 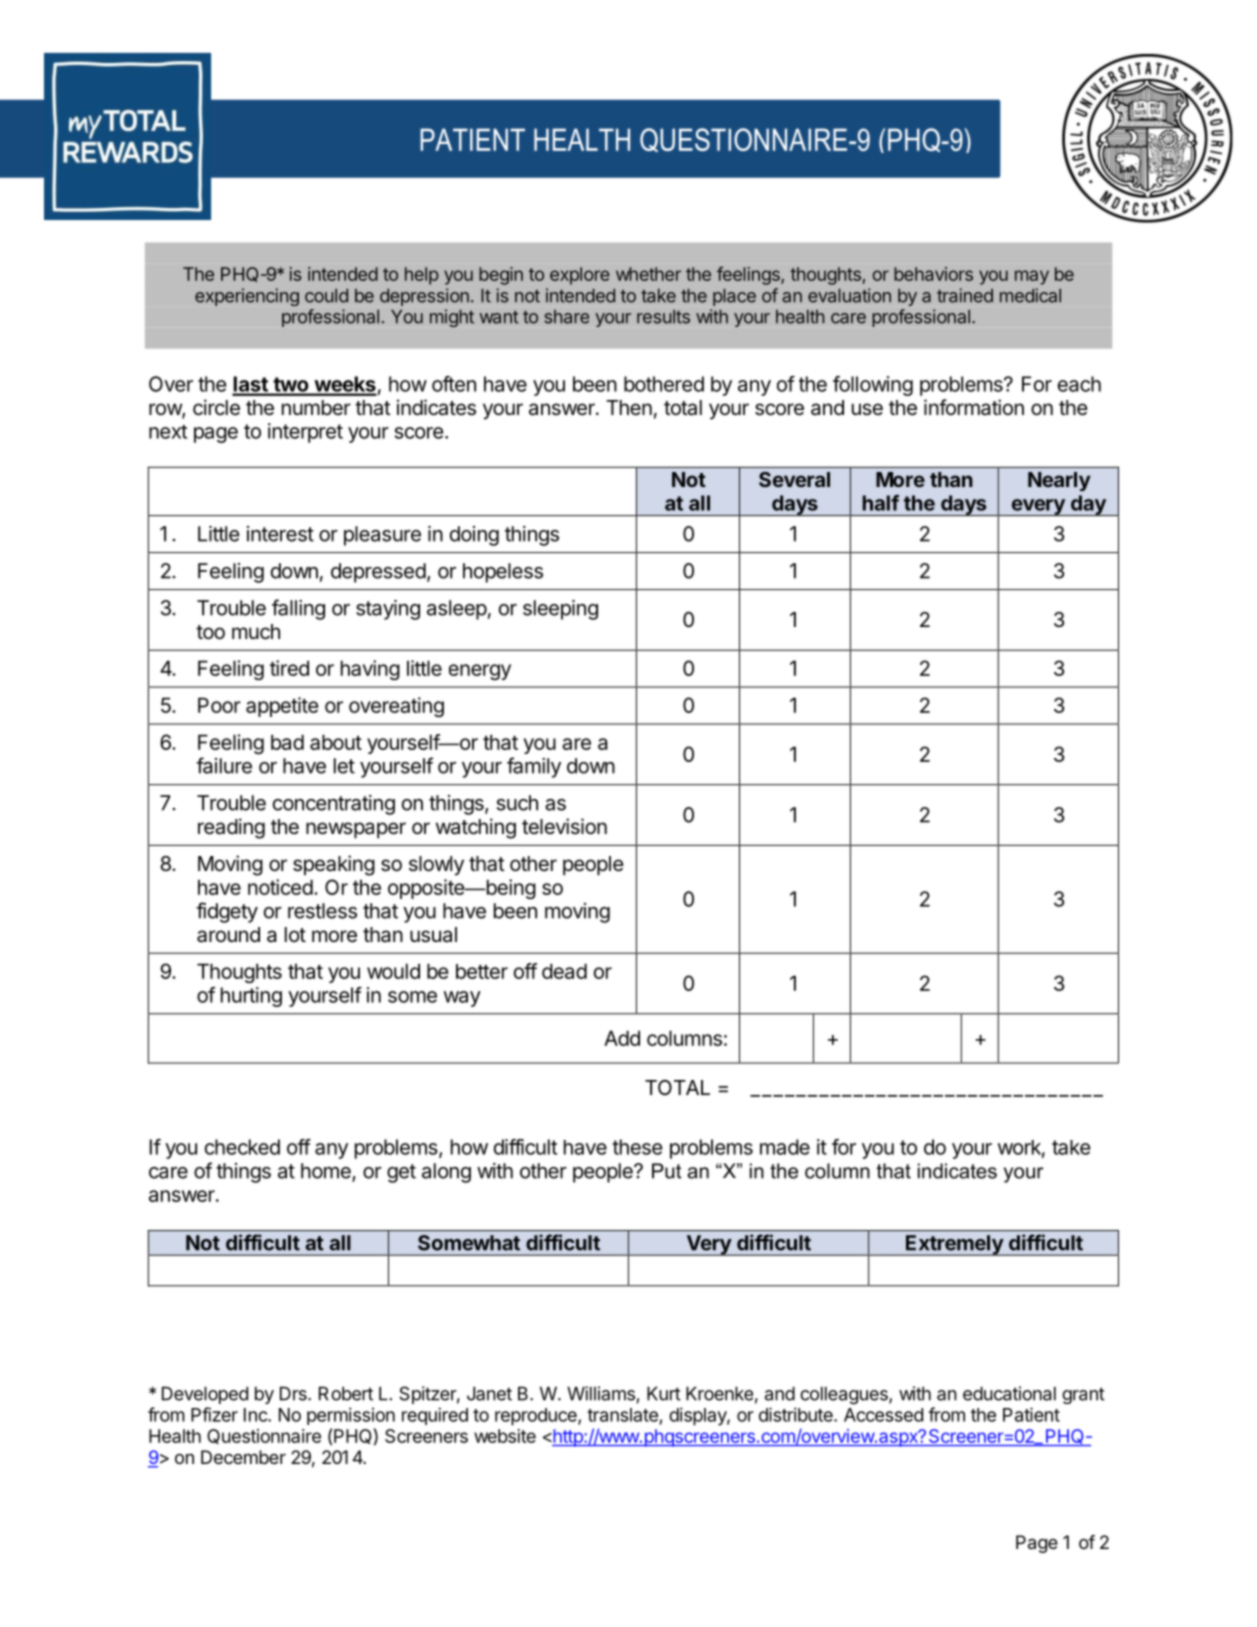 What do you see at coordinates (663, 317) in the screenshot?
I see `results` at bounding box center [663, 317].
